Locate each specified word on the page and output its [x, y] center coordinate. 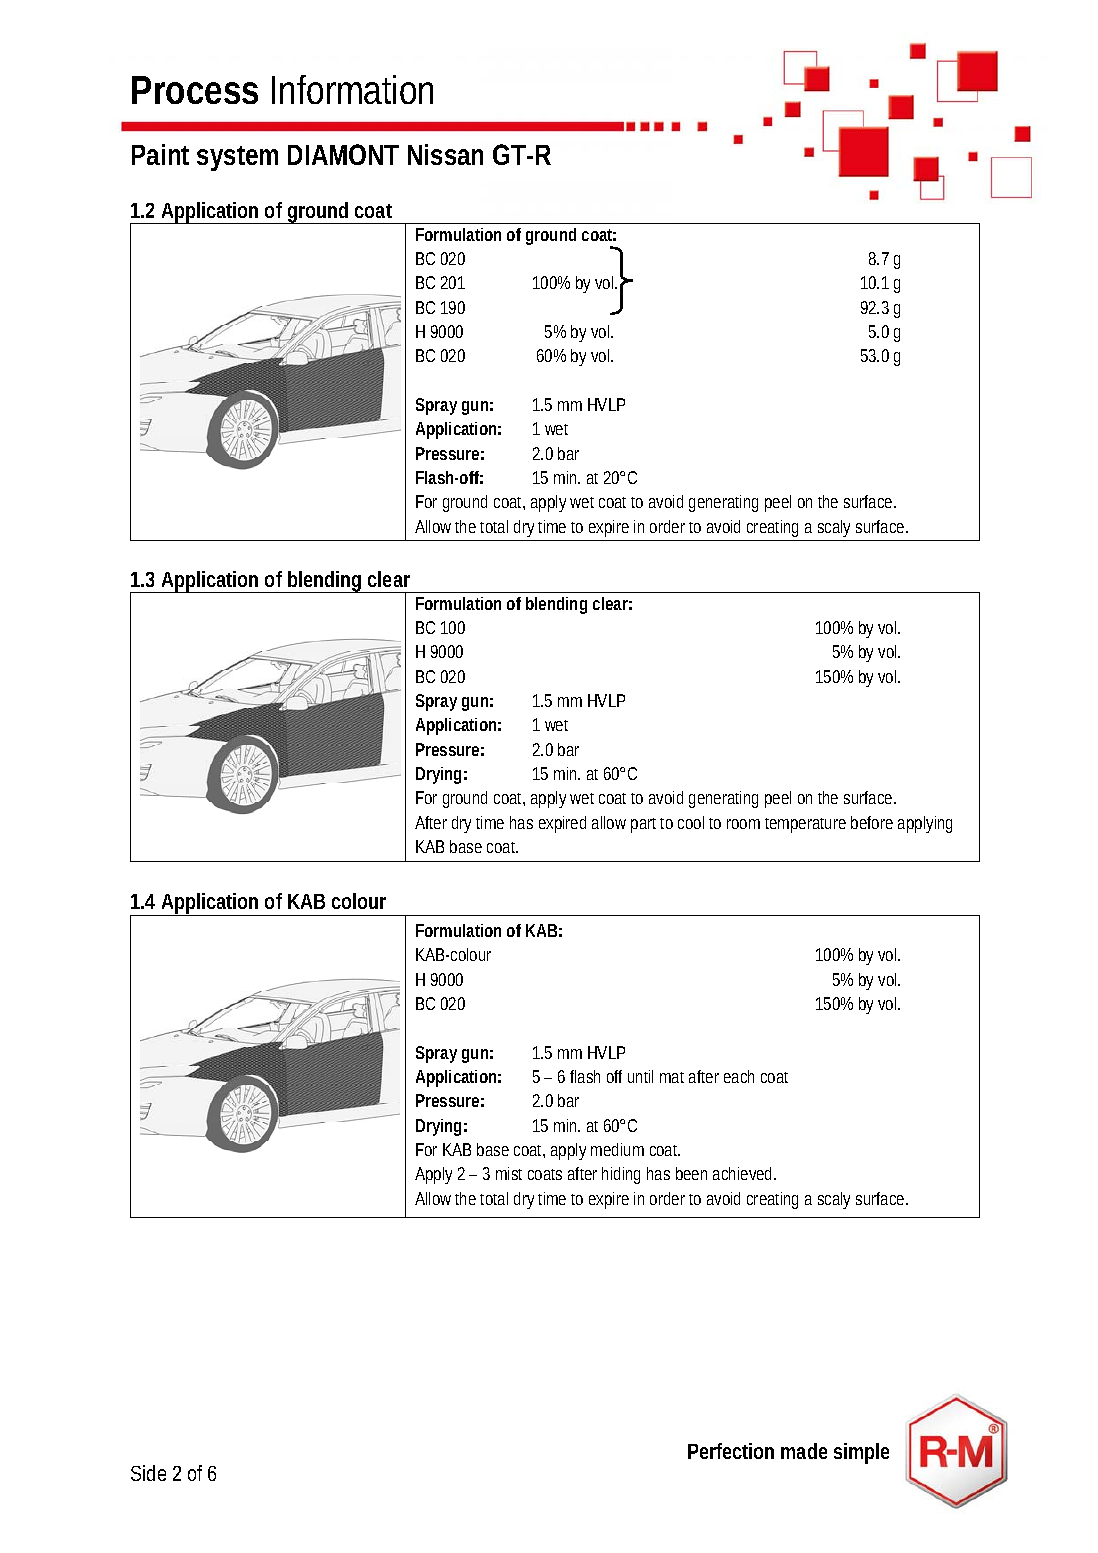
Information [352, 89]
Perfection [731, 1451]
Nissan [445, 154]
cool [691, 822]
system [237, 158]
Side [148, 1473]
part [646, 825]
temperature [805, 825]
